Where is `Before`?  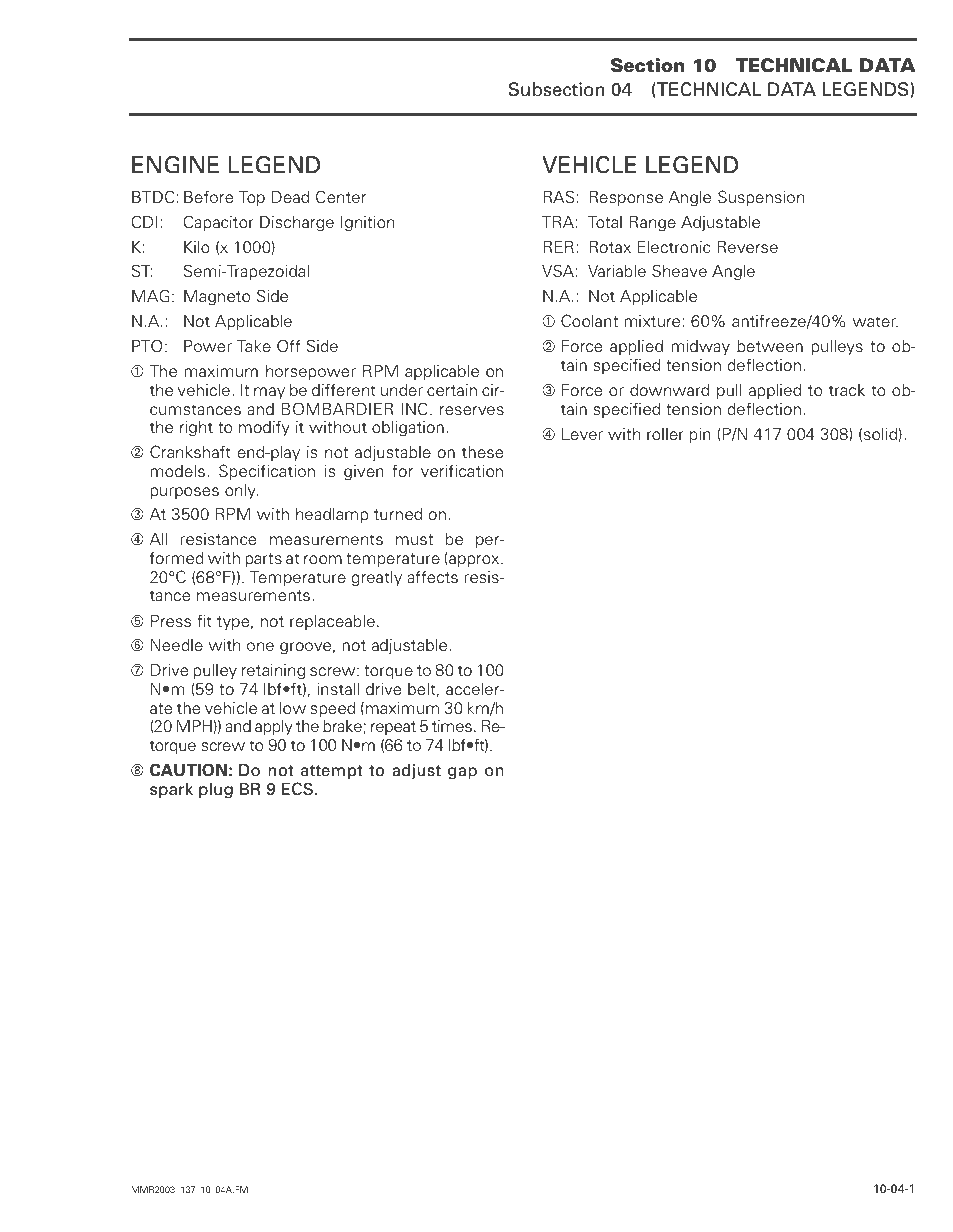
Before is located at coordinates (208, 197).
